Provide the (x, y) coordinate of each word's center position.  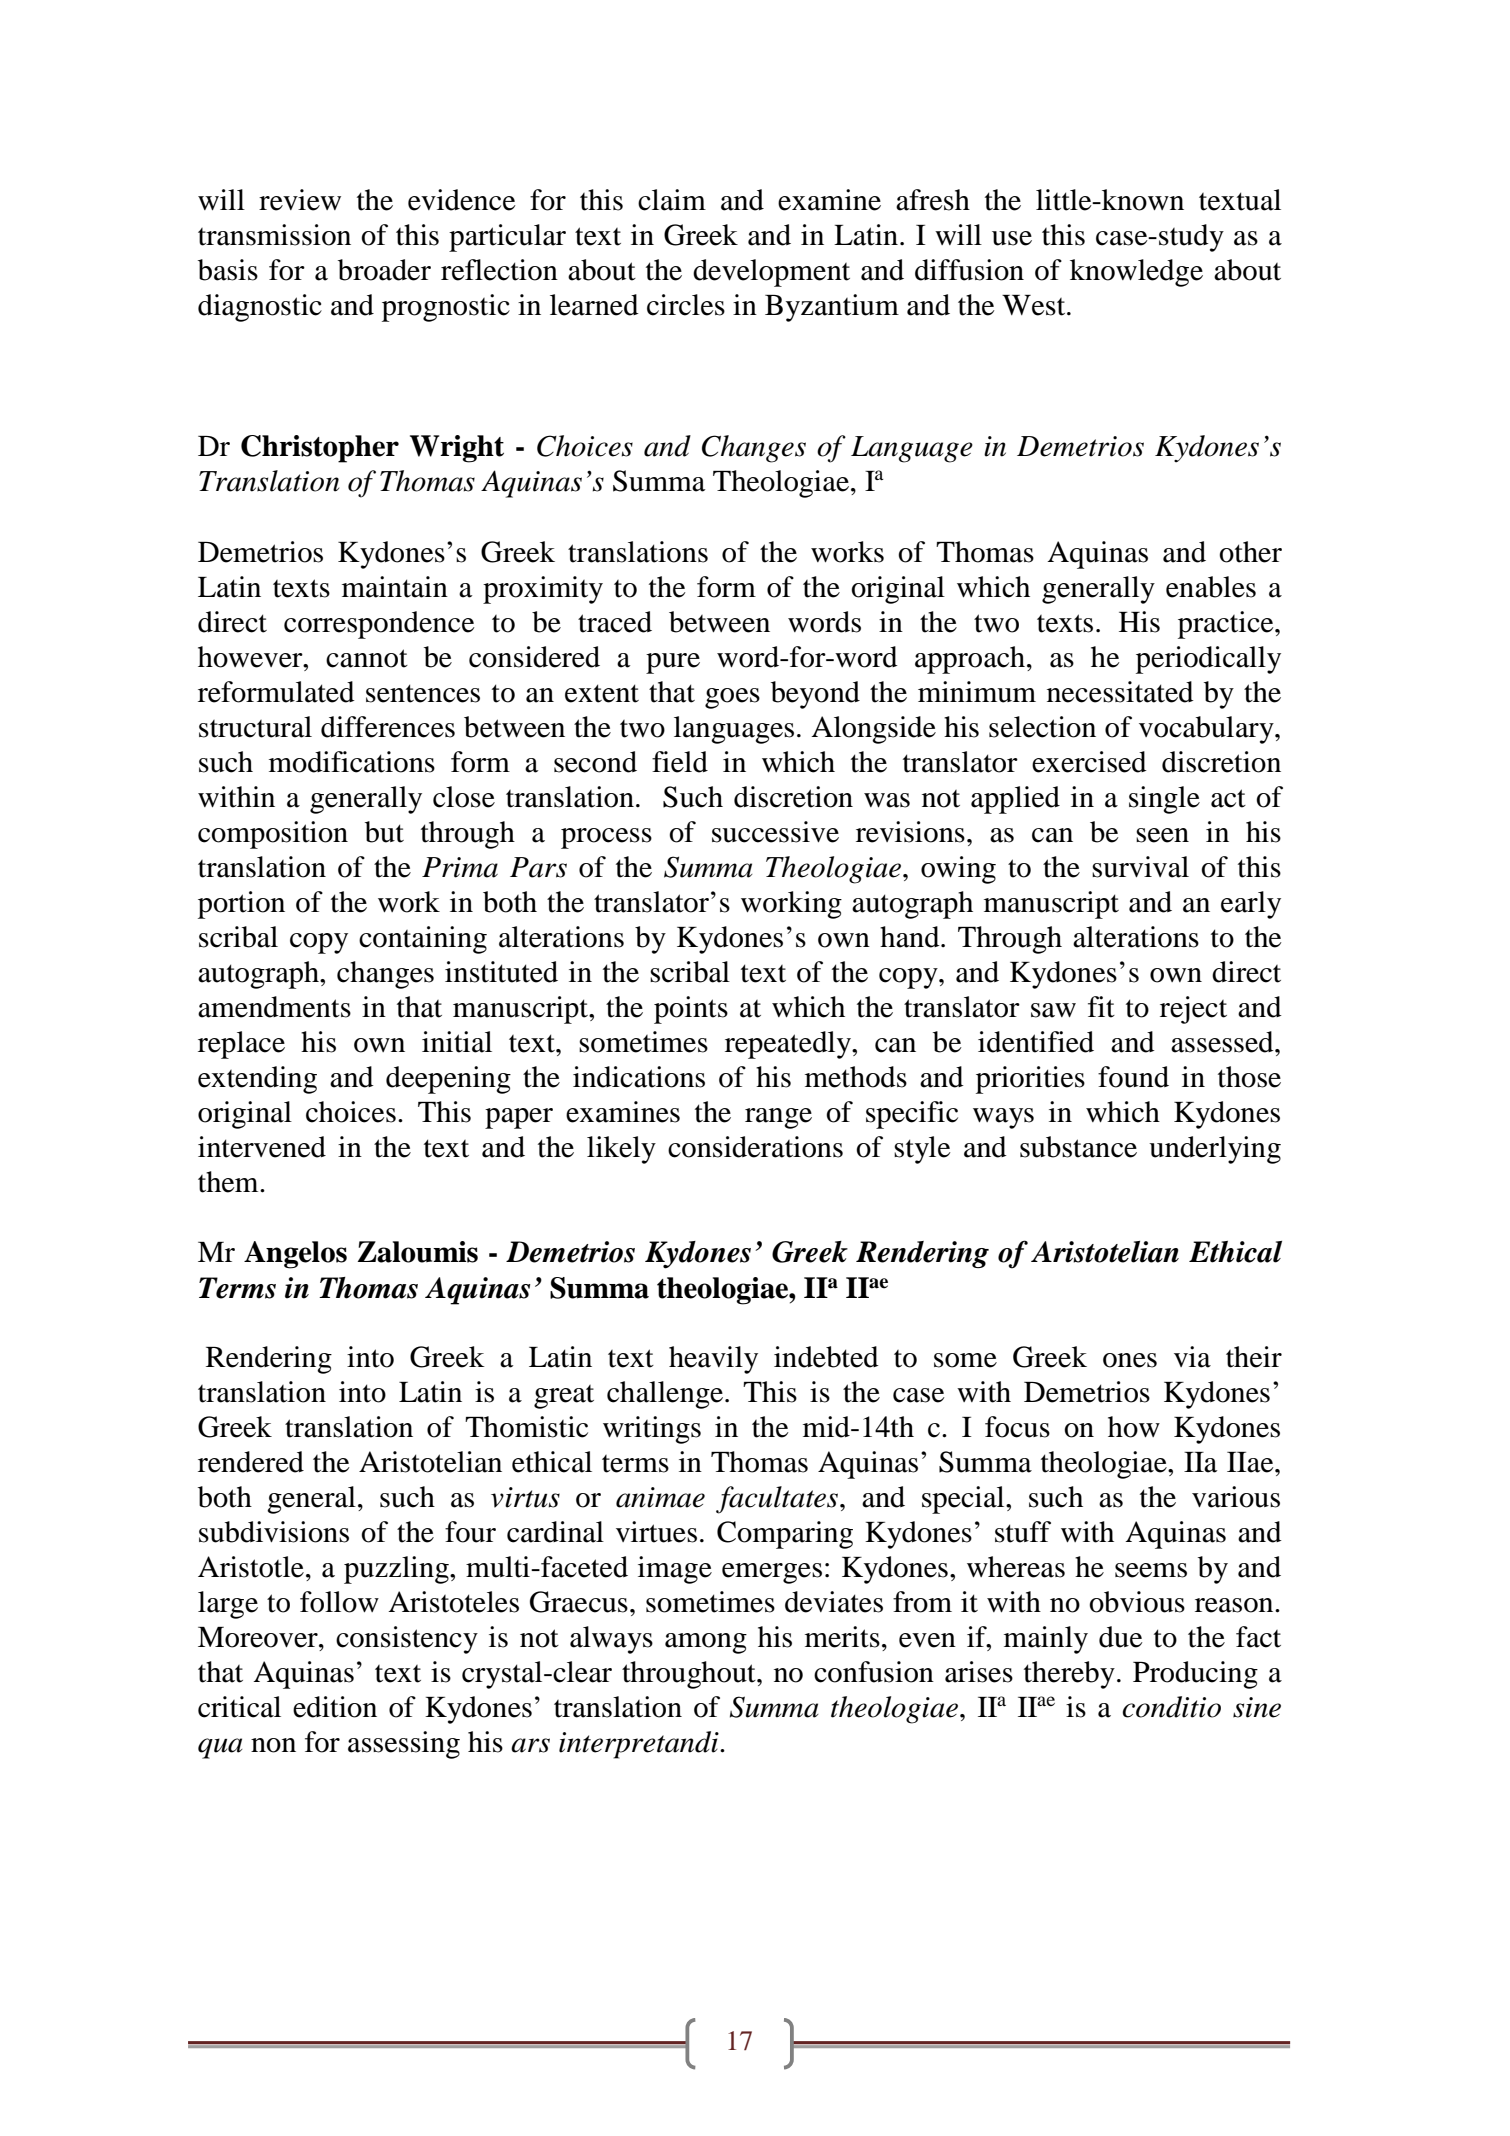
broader (384, 270)
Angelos (295, 1255)
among (706, 1643)
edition (335, 1707)
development (771, 273)
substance (1078, 1147)
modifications (352, 762)
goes (732, 698)
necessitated (1120, 692)
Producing (1195, 1675)
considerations (755, 1147)
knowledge (1136, 273)
